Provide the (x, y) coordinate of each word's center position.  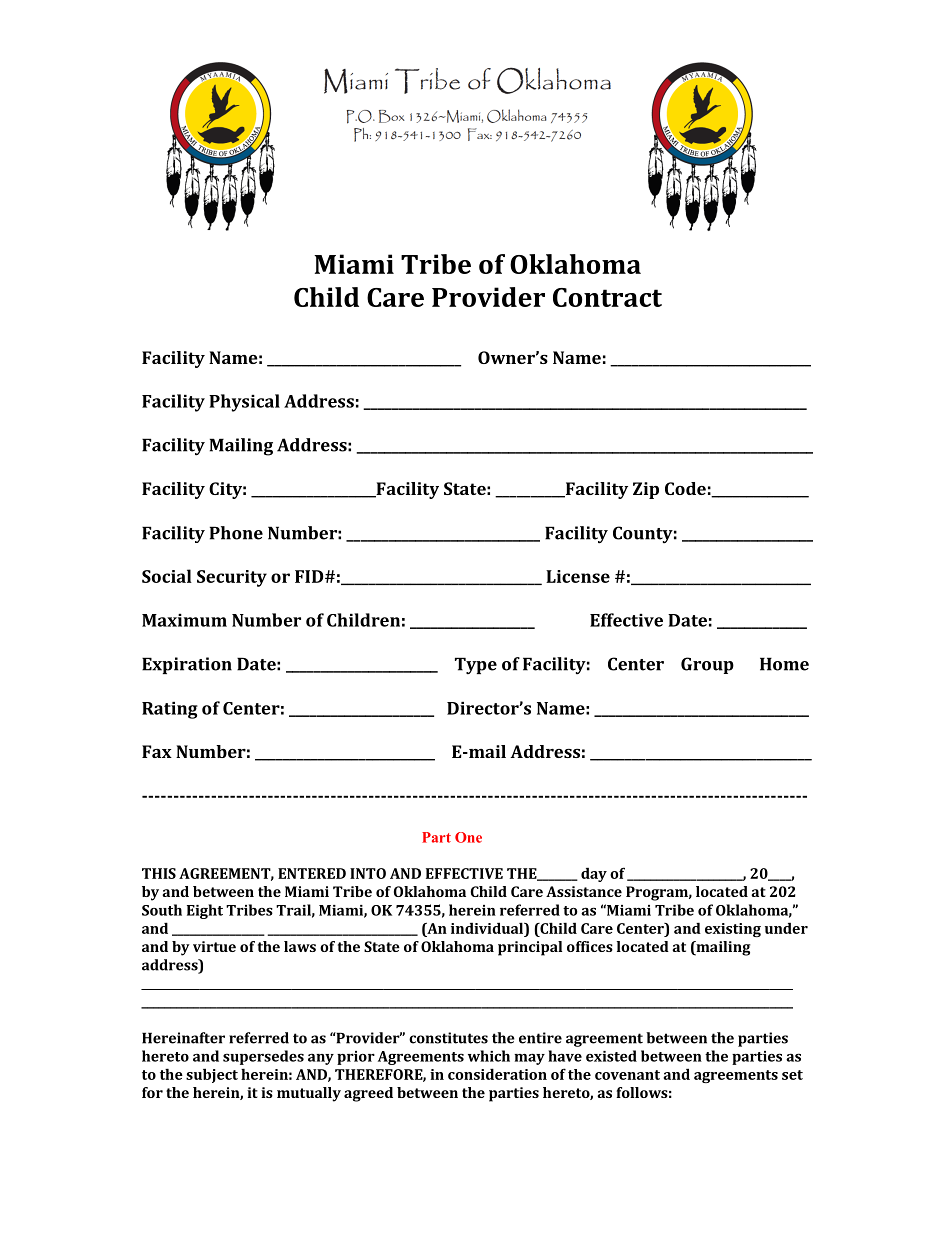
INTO (368, 873)
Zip (646, 490)
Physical (244, 403)
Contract (607, 297)
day (594, 874)
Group (707, 665)
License (578, 576)
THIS (159, 873)
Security (232, 578)
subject (212, 1075)
